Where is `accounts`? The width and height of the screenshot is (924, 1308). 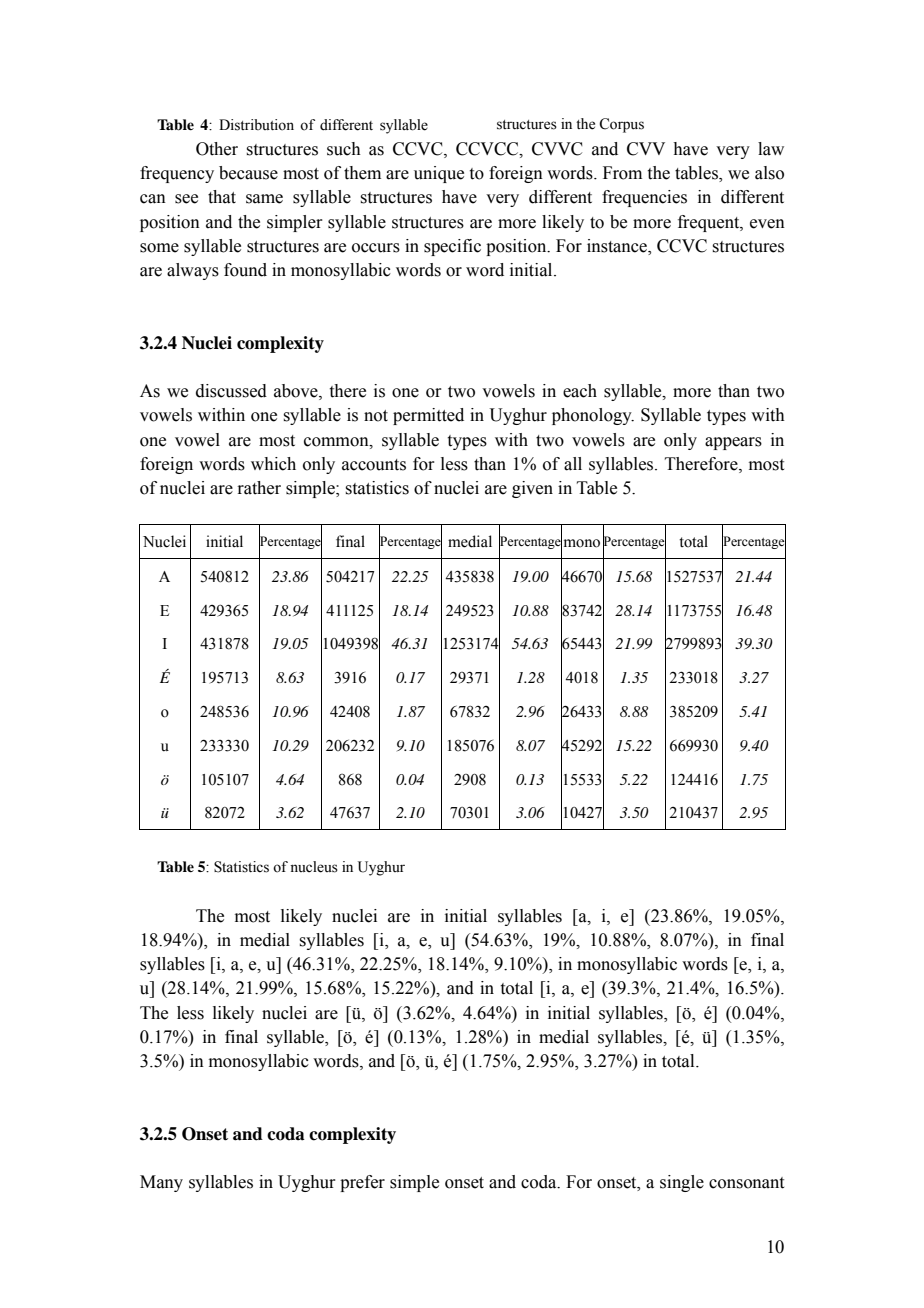 accounts is located at coordinates (374, 465).
